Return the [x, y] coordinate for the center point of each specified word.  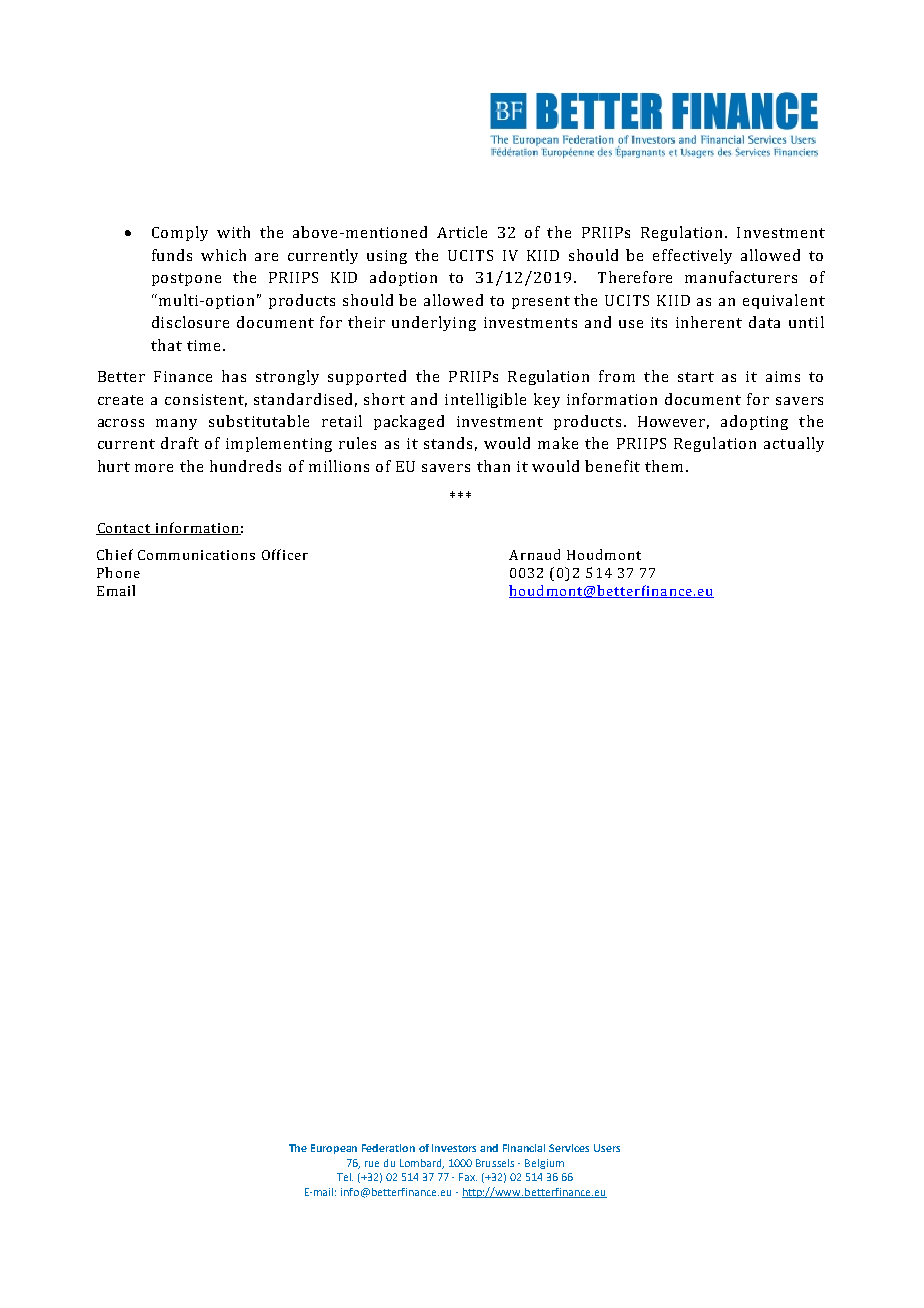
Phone [118, 572]
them [664, 466]
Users [607, 1148]
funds [172, 255]
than [493, 466]
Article [462, 232]
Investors [454, 1148]
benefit [612, 466]
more [154, 468]
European [334, 1149]
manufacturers [741, 277]
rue [372, 1164]
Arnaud [534, 554]
